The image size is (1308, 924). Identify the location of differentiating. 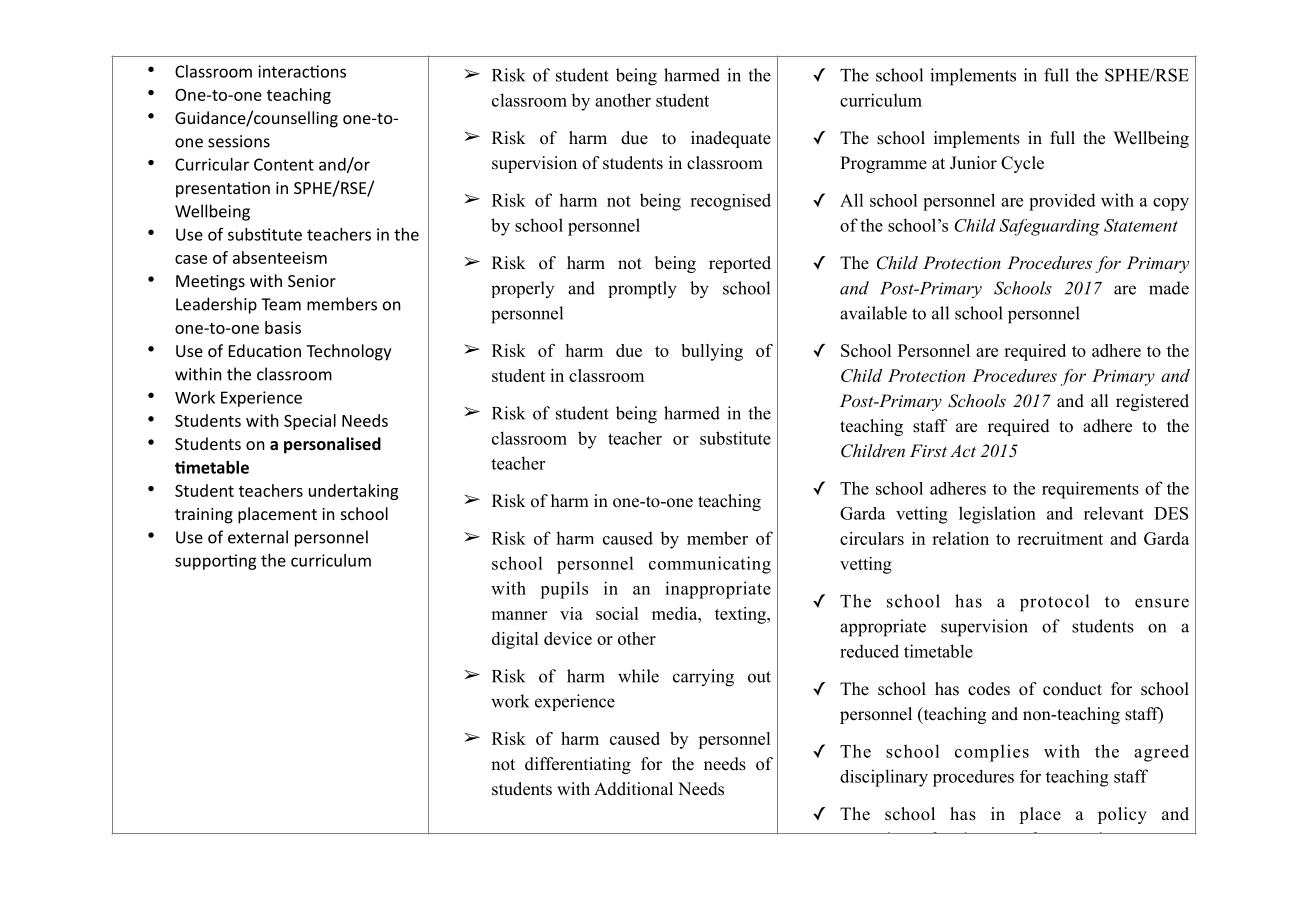
(578, 765).
